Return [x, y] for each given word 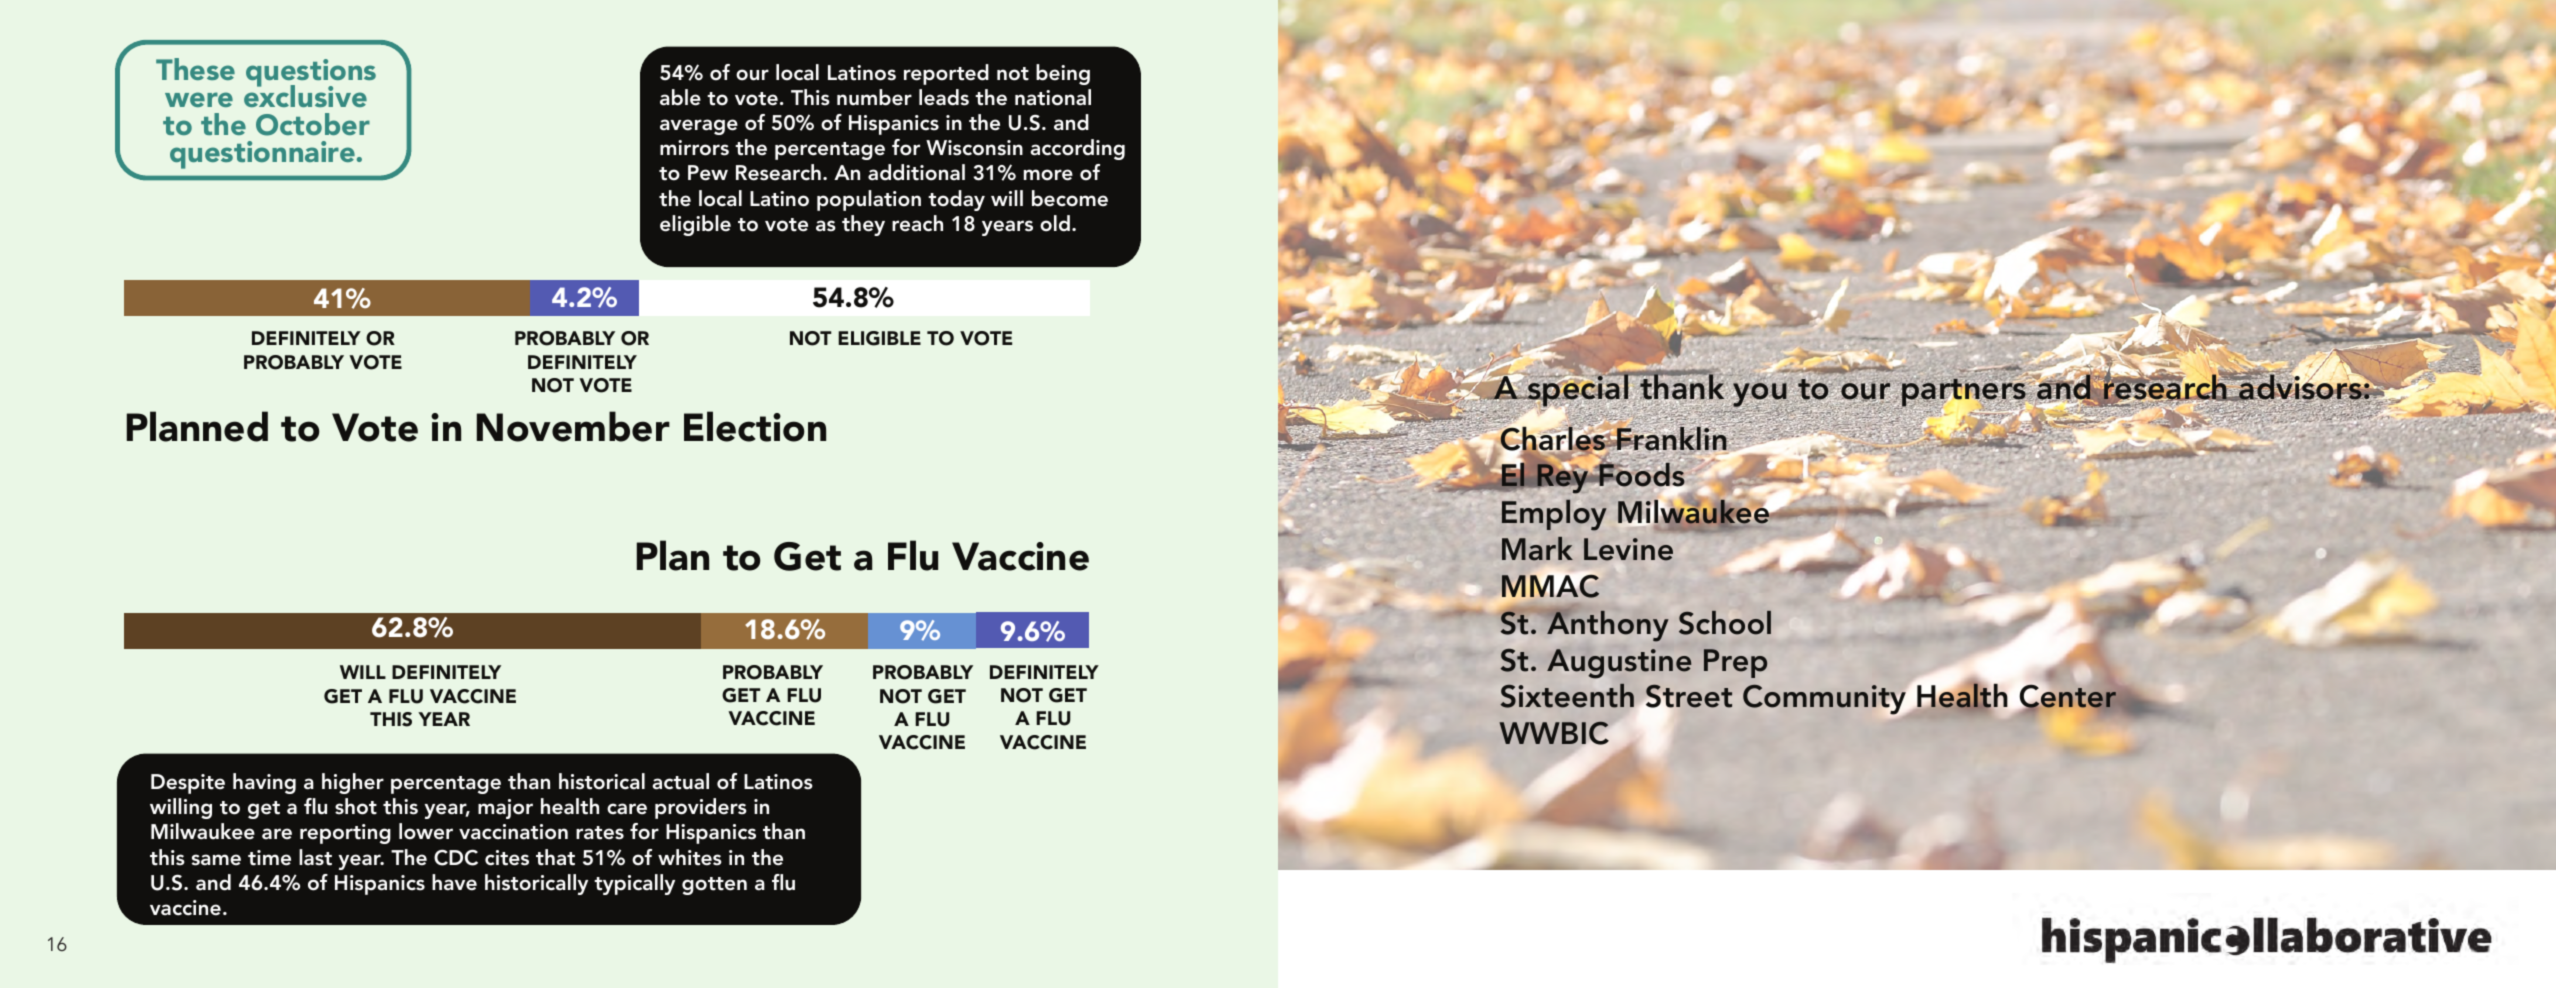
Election [755, 426]
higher [353, 783]
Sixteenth [1567, 696]
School [1725, 623]
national [1053, 97]
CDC [456, 857]
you [1760, 396]
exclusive [305, 95]
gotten [714, 886]
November [573, 426]
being [1063, 74]
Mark [1537, 549]
